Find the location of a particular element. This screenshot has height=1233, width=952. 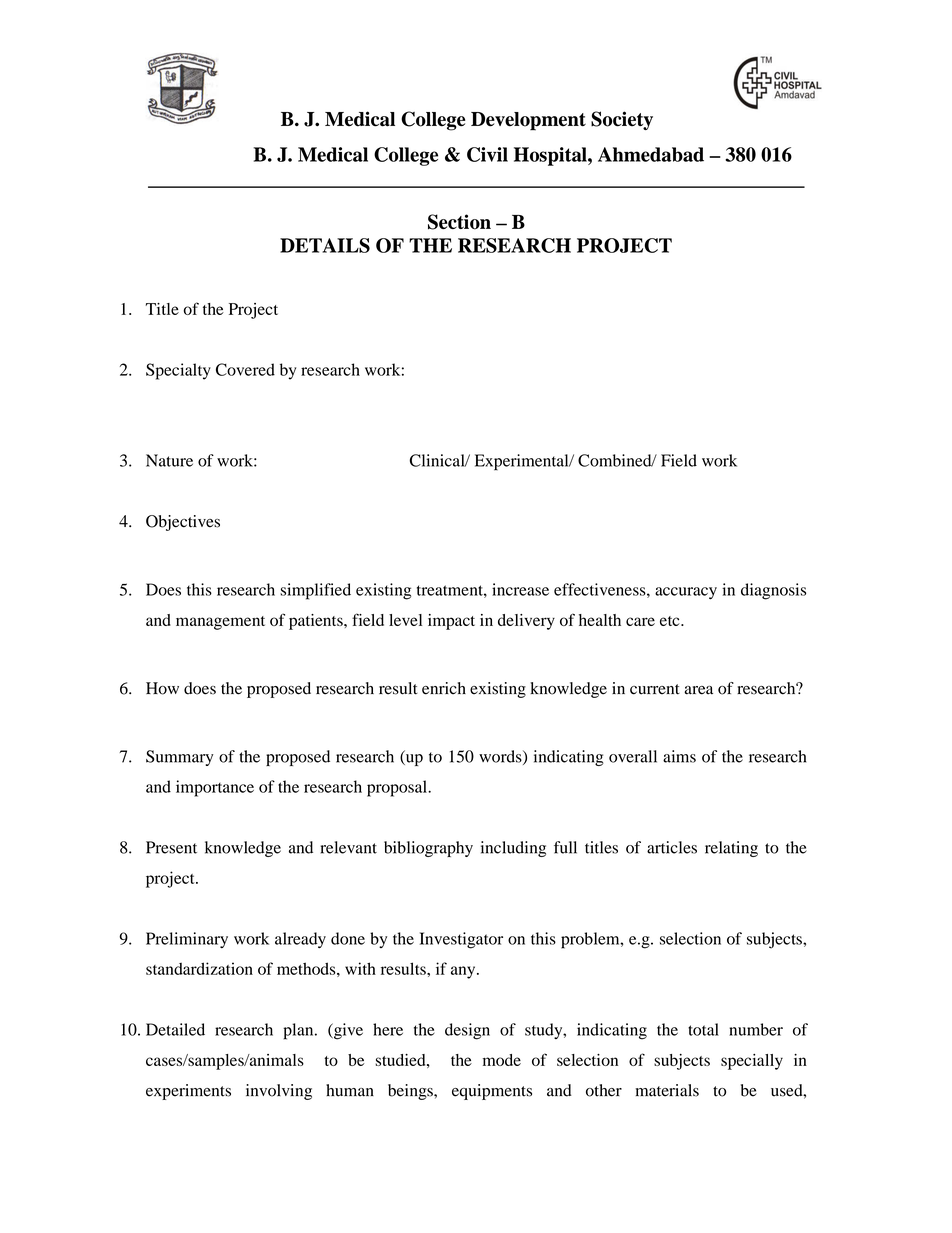

involving is located at coordinates (279, 1092).
